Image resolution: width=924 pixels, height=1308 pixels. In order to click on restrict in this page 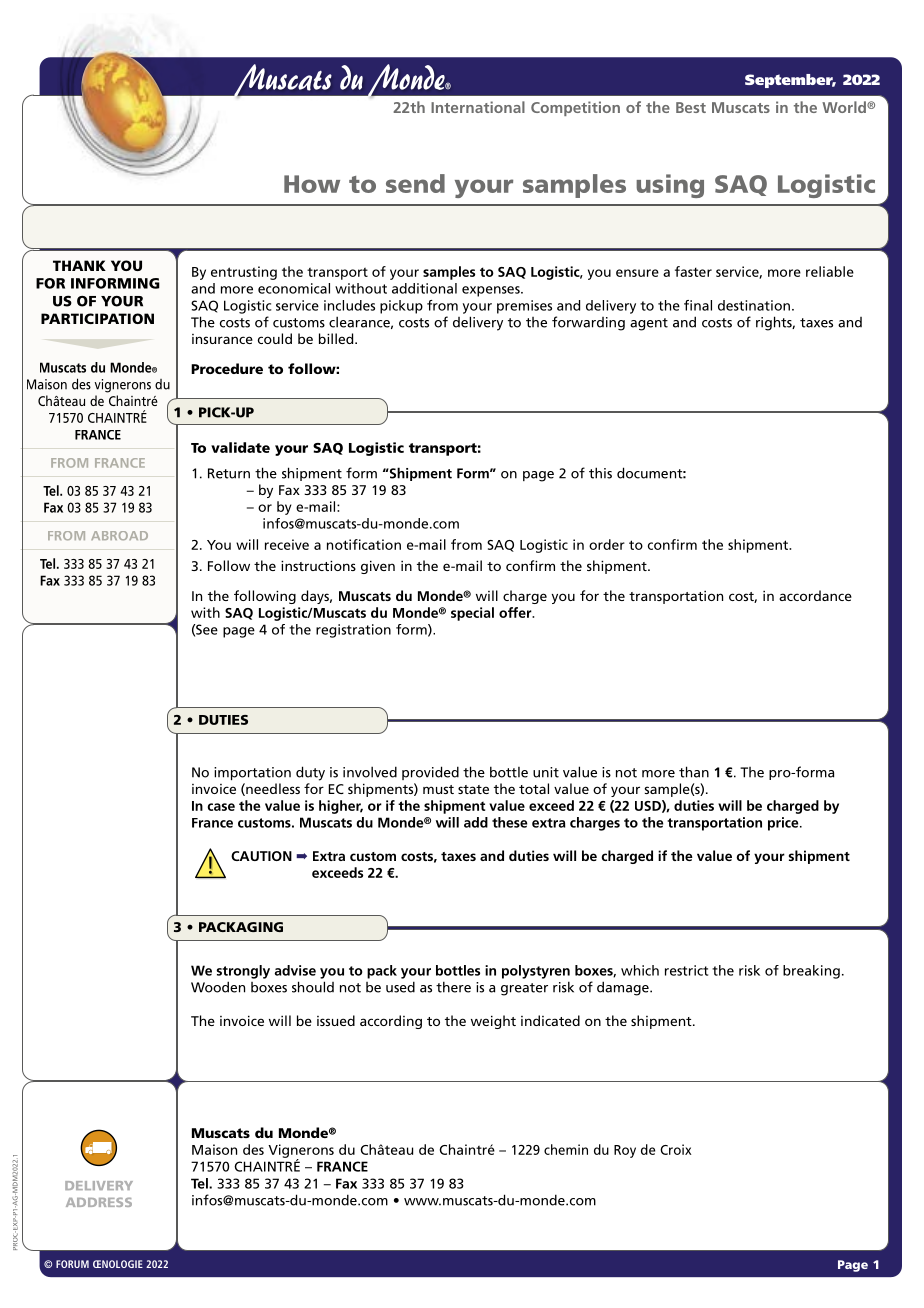, I will do `click(686, 970)`.
